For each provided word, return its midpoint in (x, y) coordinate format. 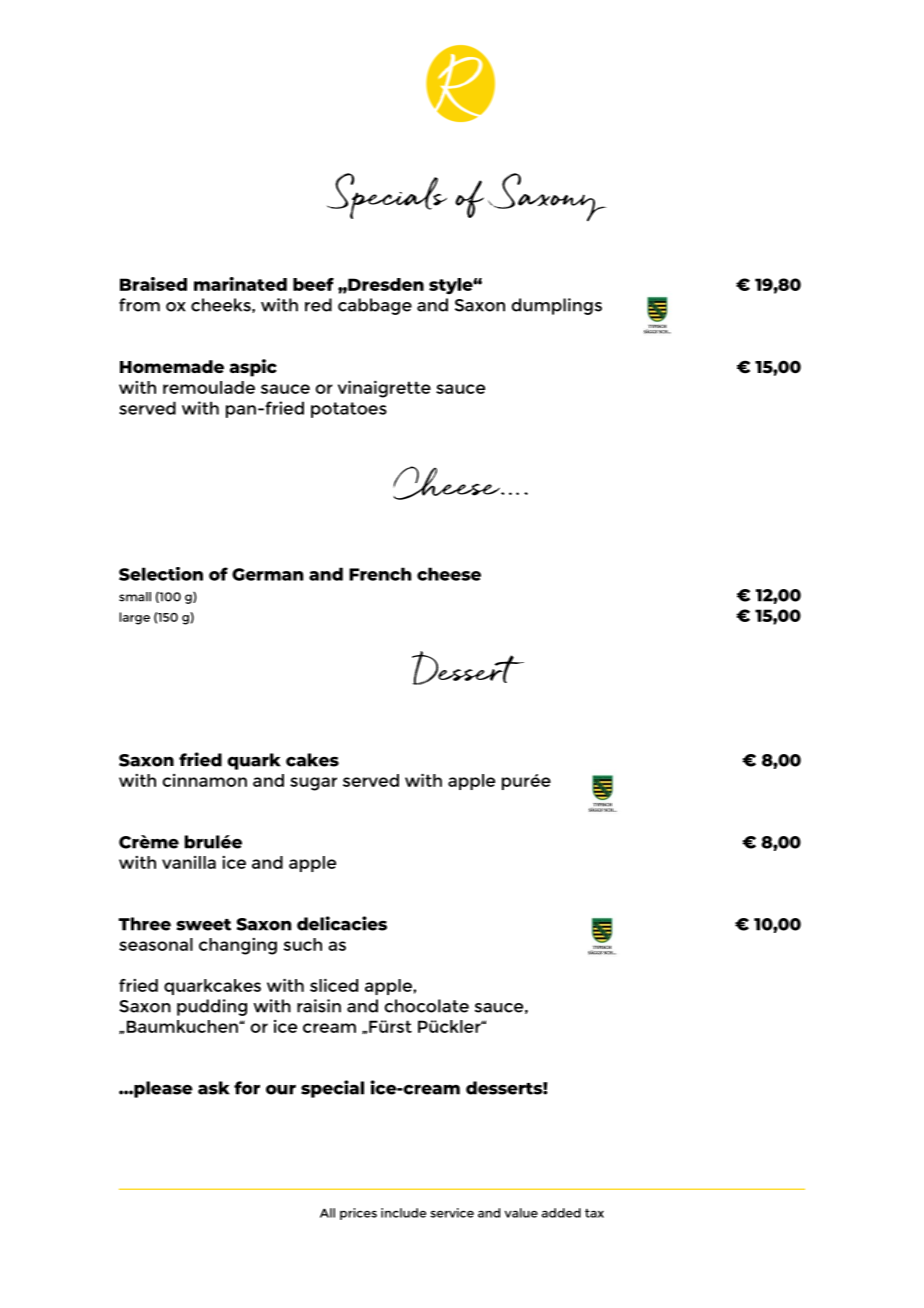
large (134, 618)
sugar (313, 784)
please (162, 1089)
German (267, 574)
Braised (153, 284)
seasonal (156, 944)
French (380, 574)
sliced (334, 985)
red (318, 305)
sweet (203, 925)
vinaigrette (384, 389)
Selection (161, 574)
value (521, 1213)
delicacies (342, 923)
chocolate (426, 1006)
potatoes (349, 410)
